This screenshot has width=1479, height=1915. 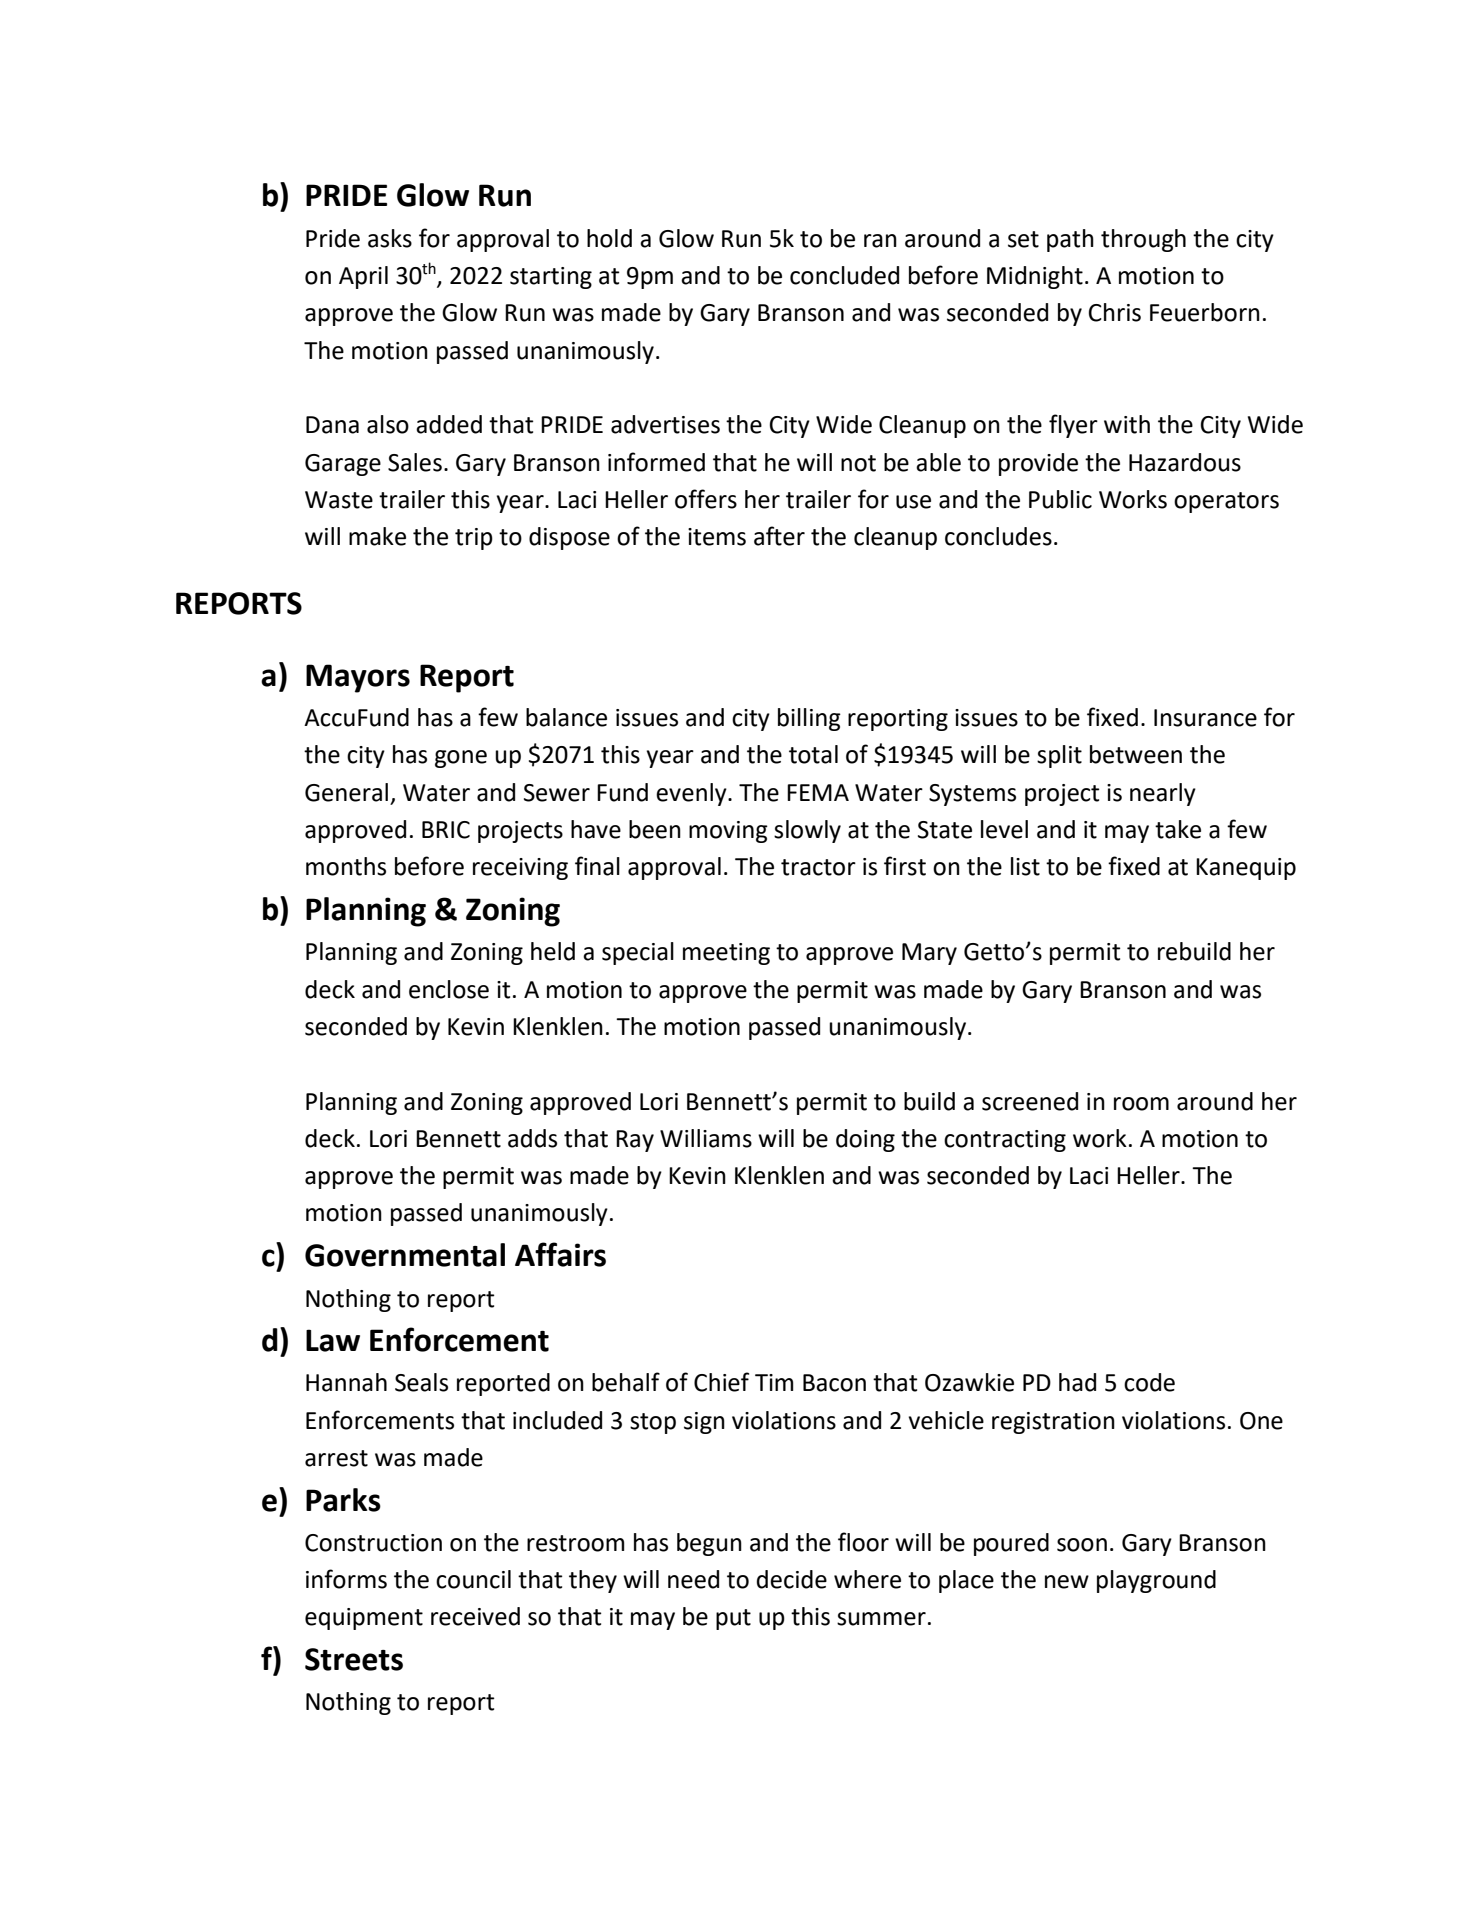 What do you see at coordinates (390, 238) in the screenshot?
I see `asks` at bounding box center [390, 238].
